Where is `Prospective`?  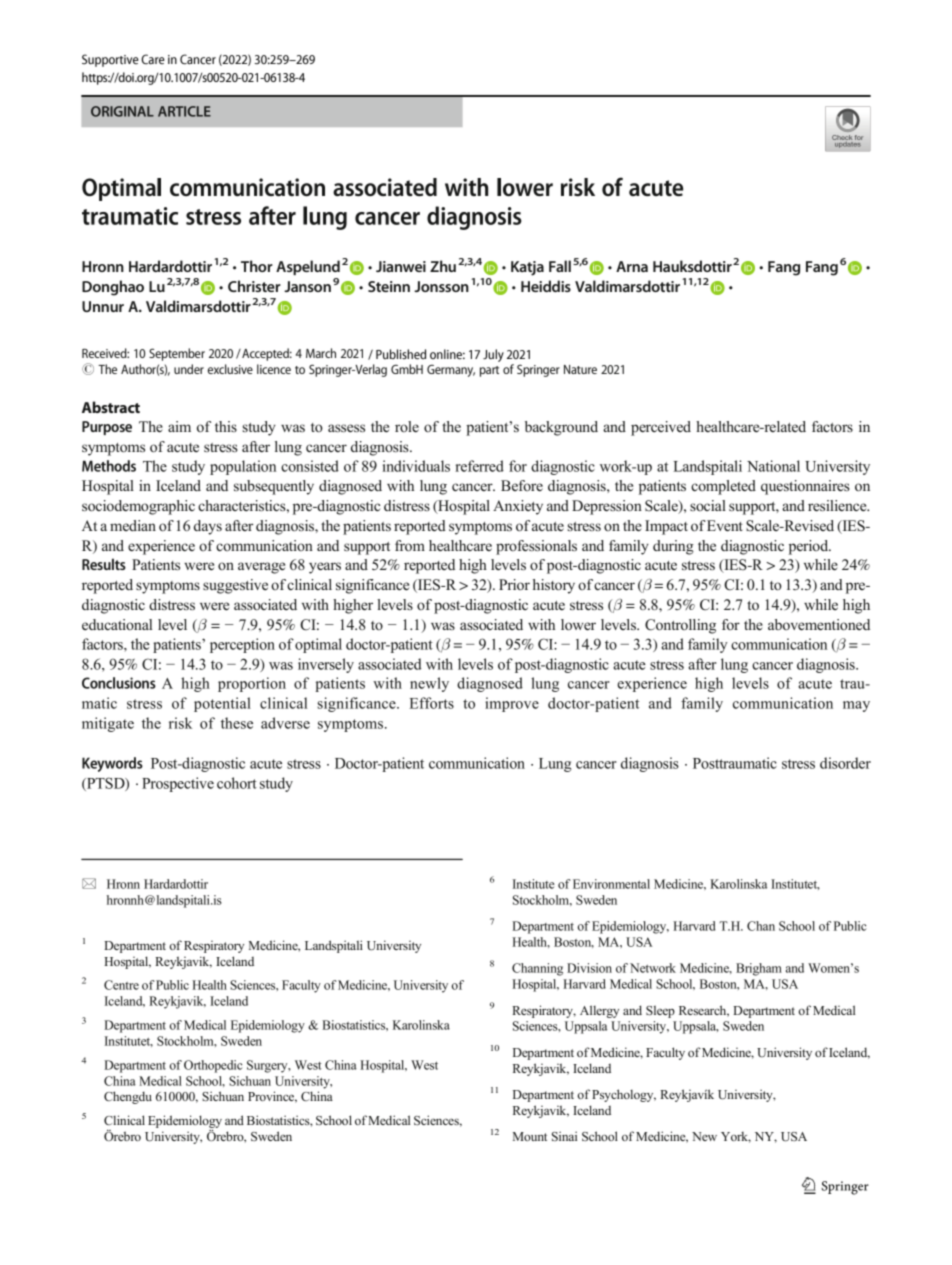 Prospective is located at coordinates (178, 784).
